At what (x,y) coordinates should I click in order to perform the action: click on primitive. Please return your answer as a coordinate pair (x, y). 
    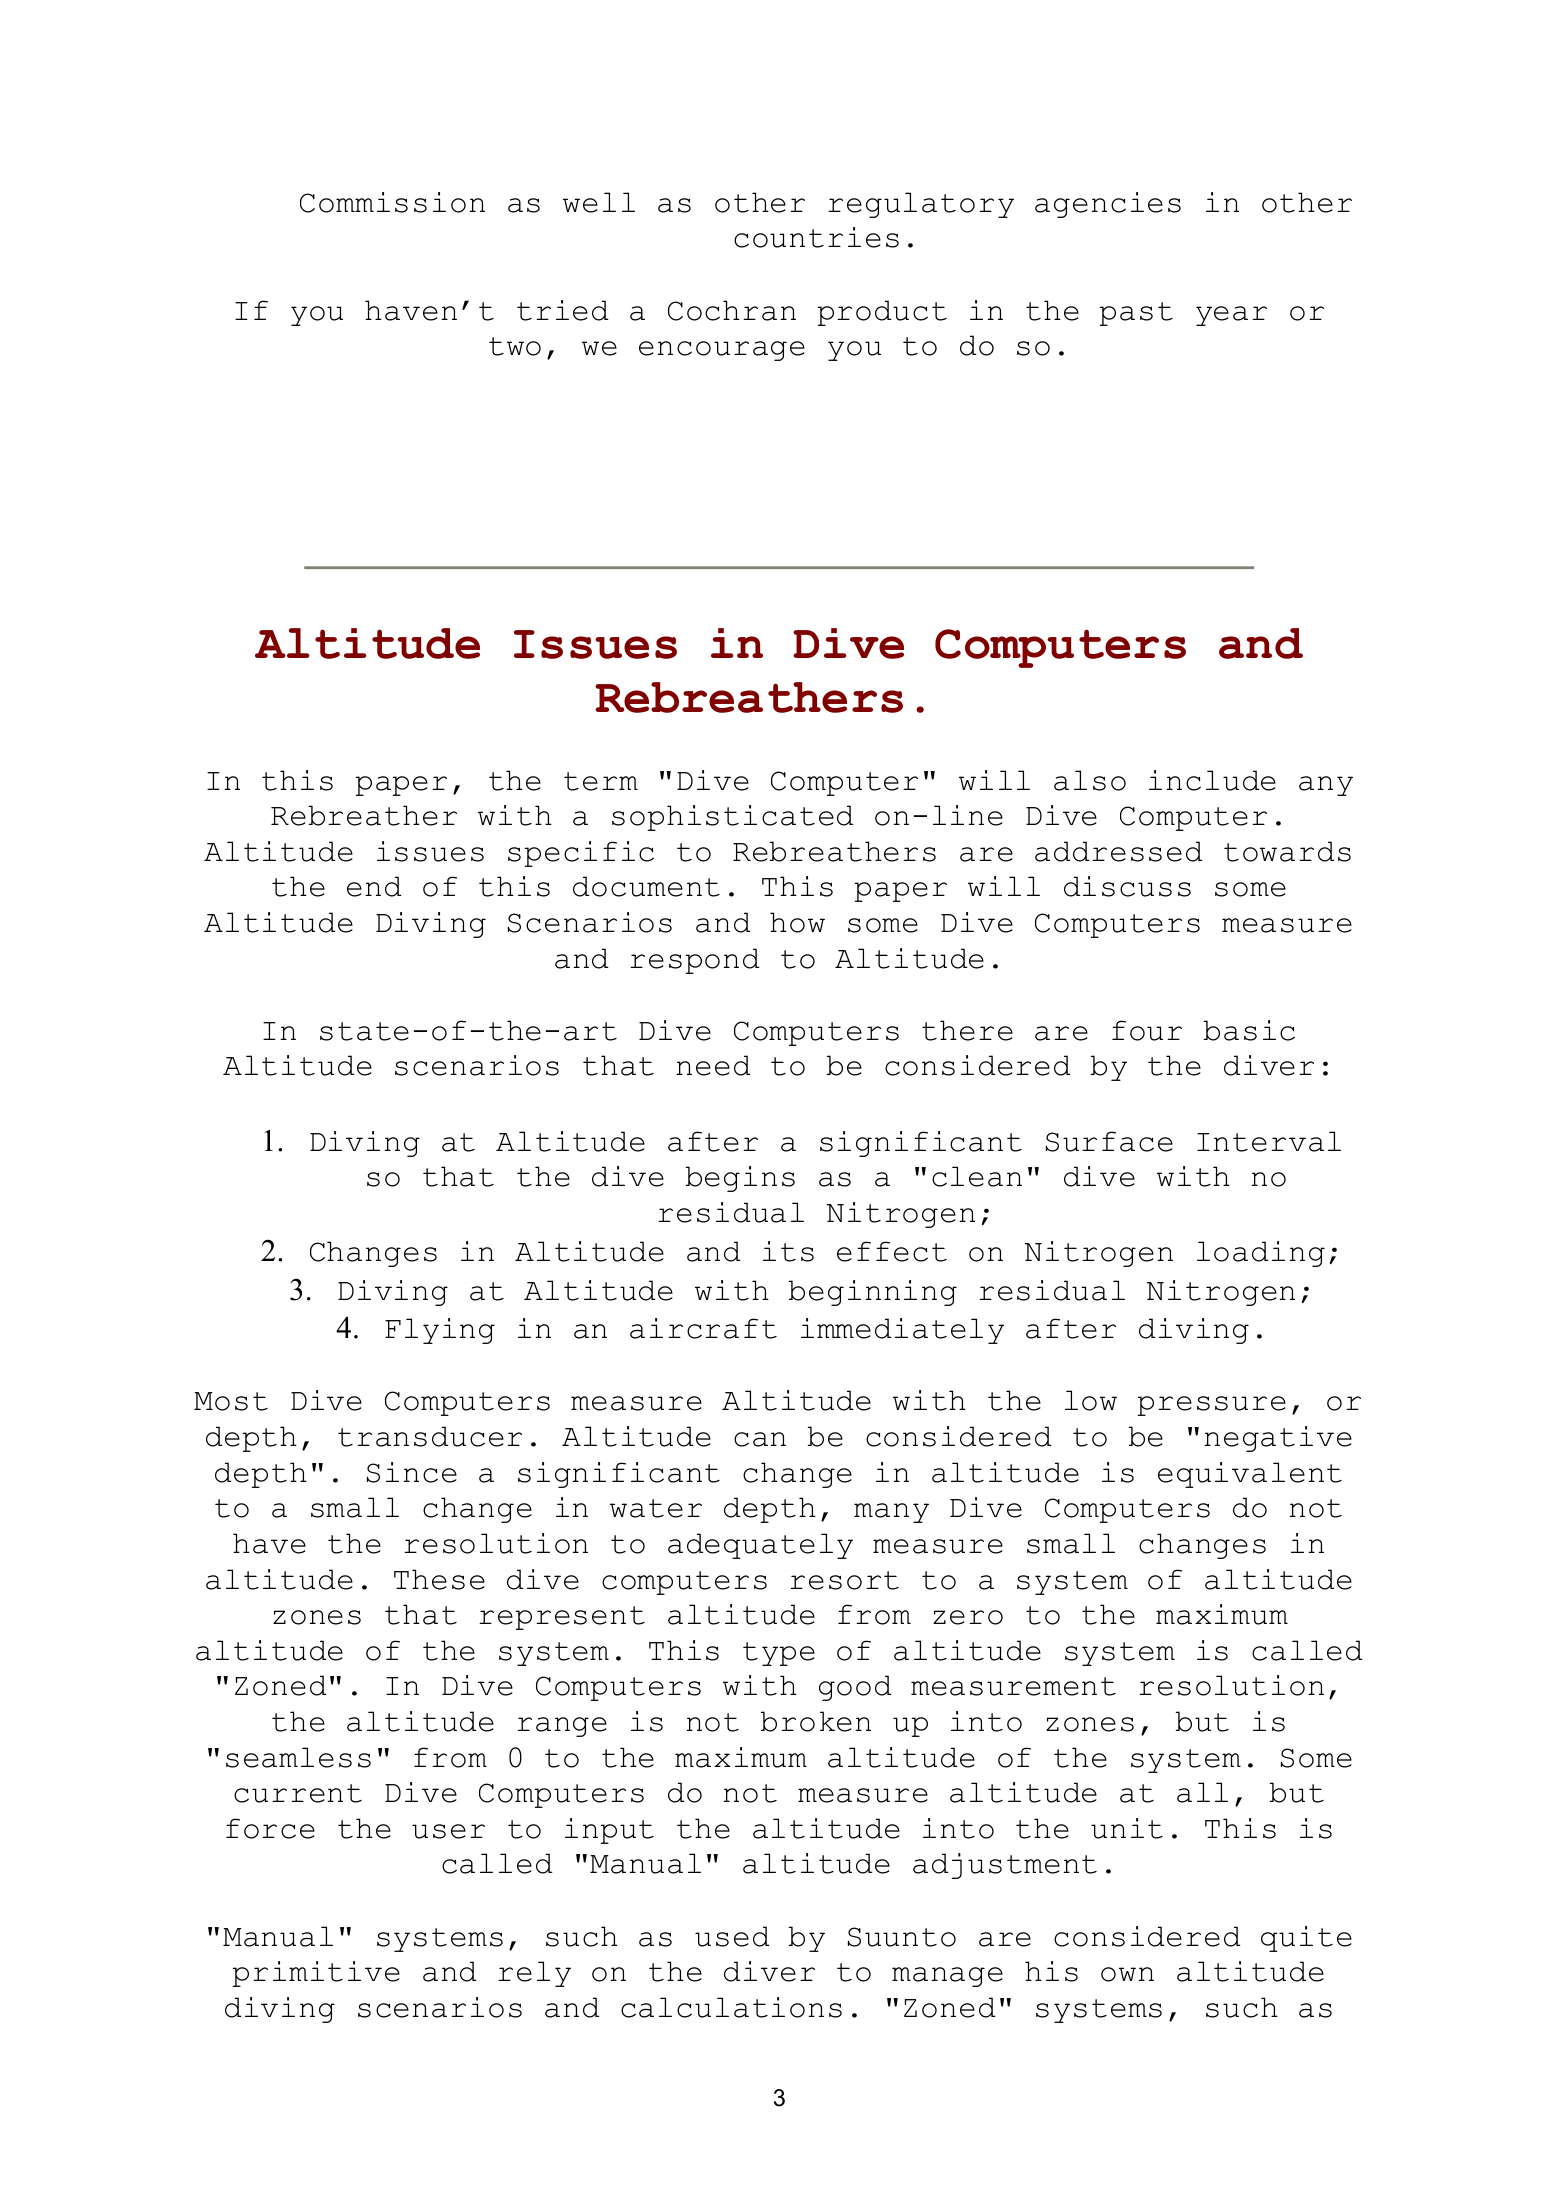
    Looking at the image, I should click on (316, 1974).
